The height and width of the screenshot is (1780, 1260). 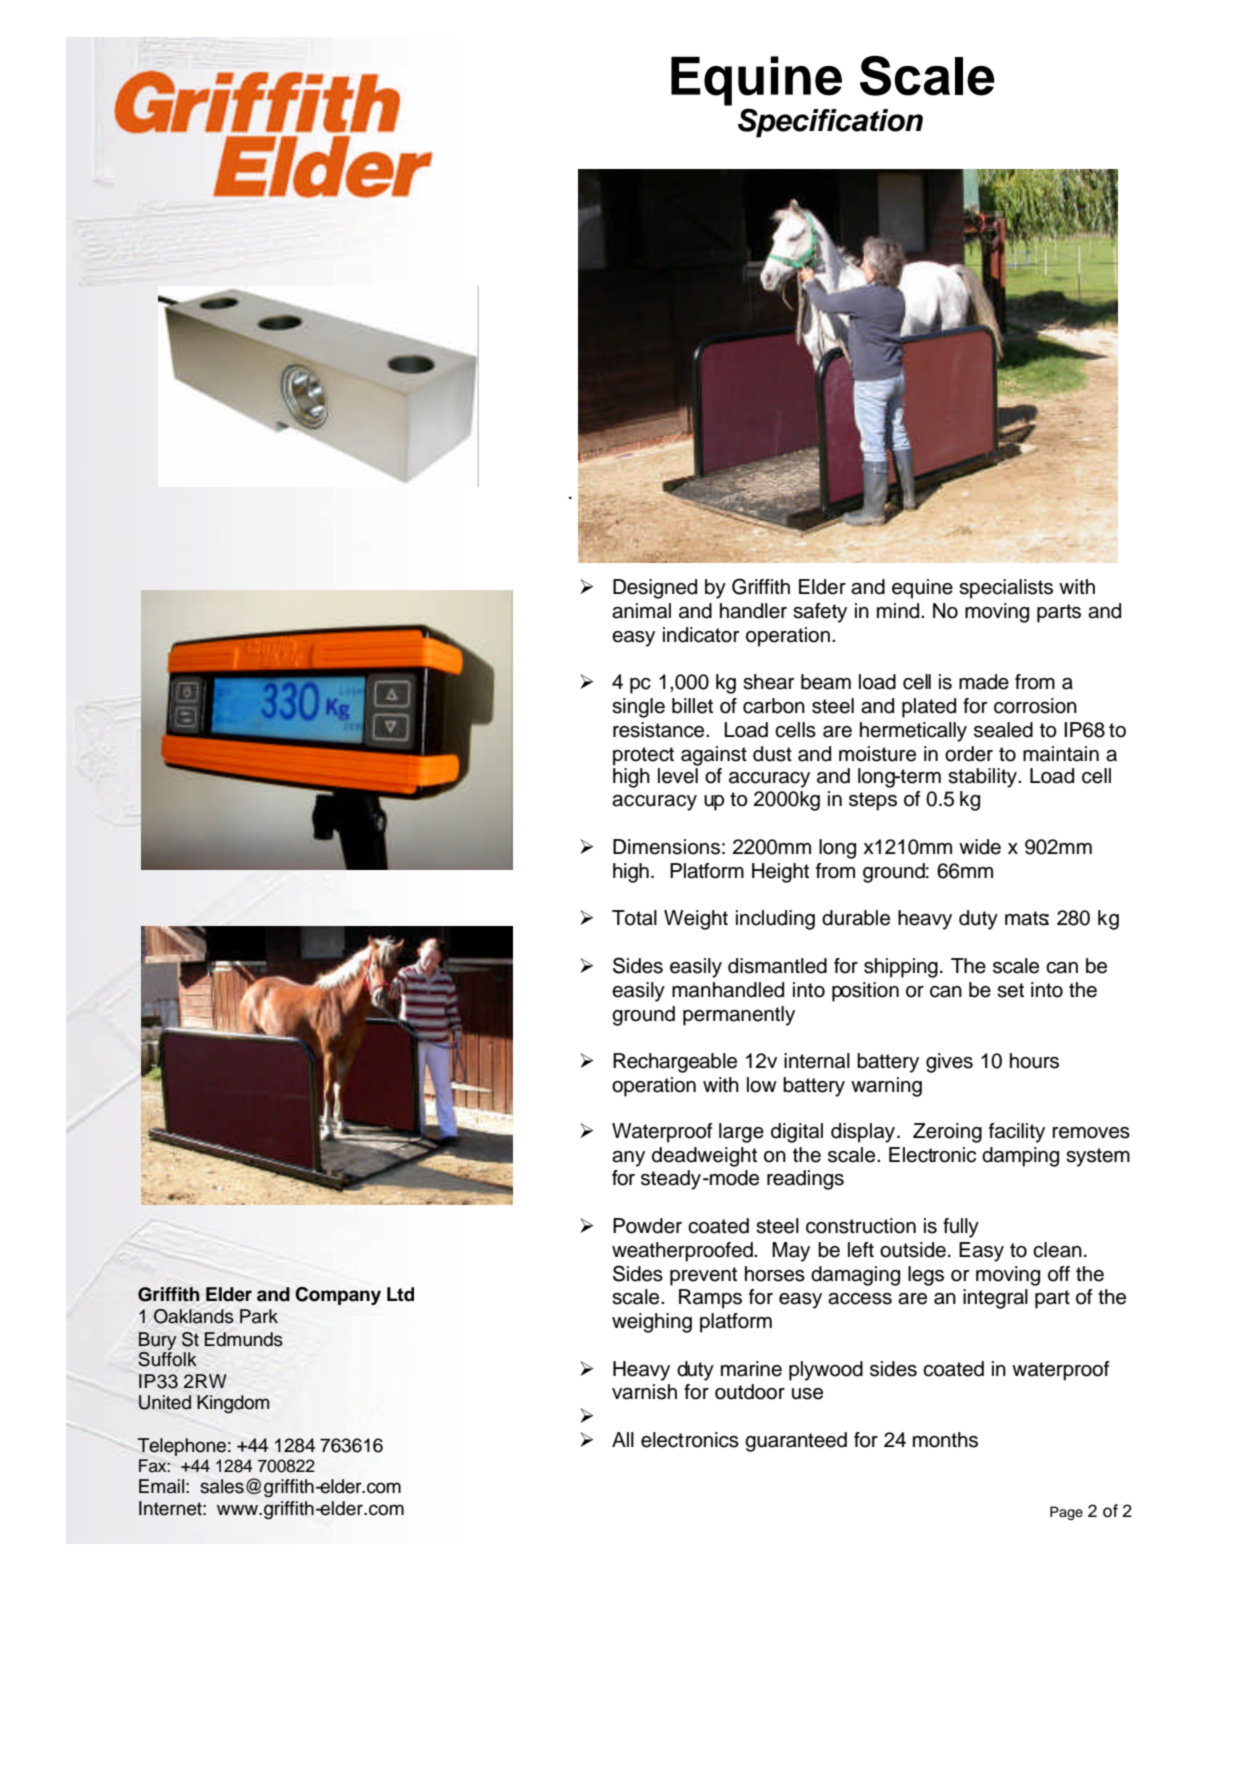 I want to click on animal, so click(x=641, y=611).
